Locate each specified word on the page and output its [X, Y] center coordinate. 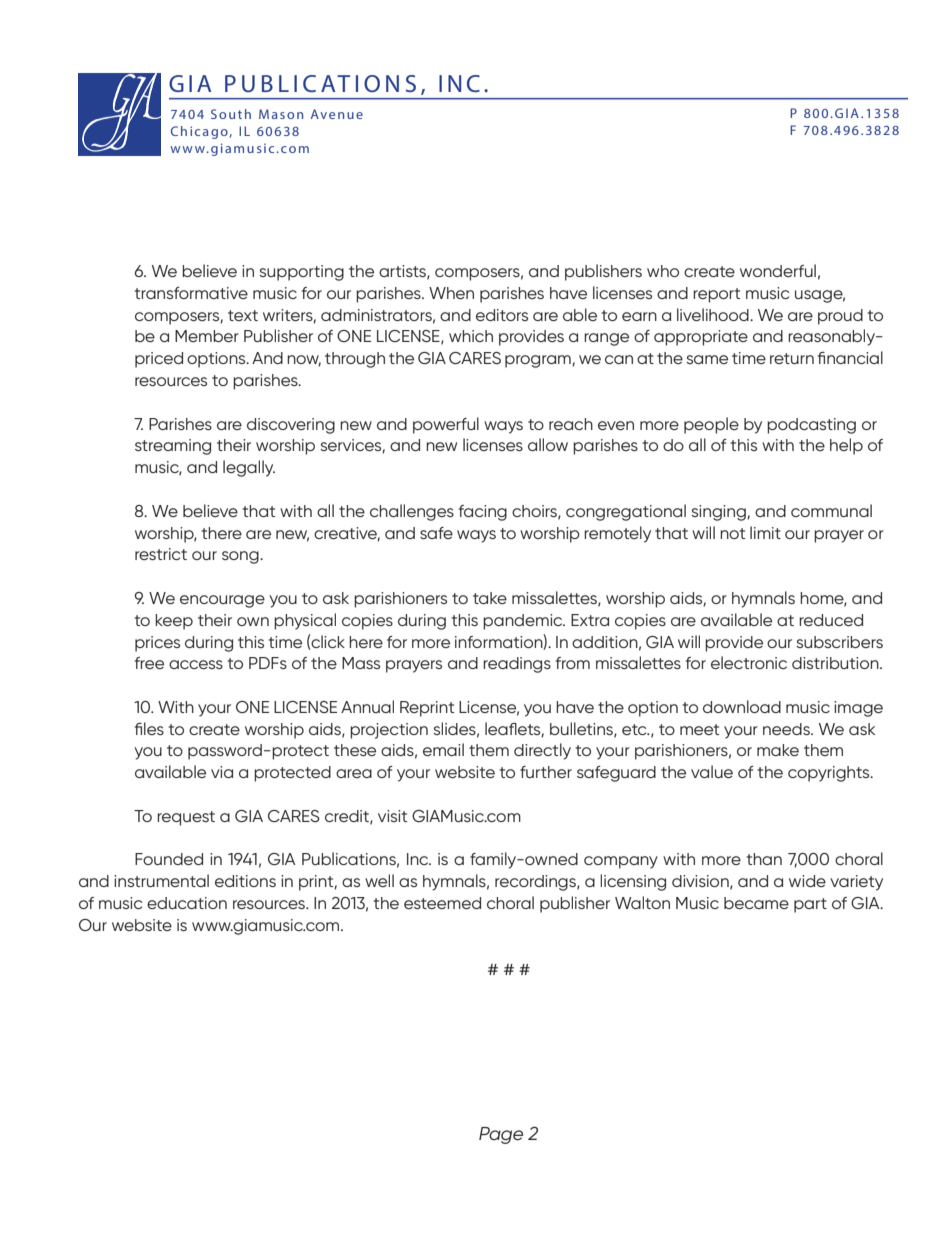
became [756, 903]
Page [501, 1135]
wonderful [778, 270]
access [196, 664]
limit [765, 532]
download [742, 706]
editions [245, 881]
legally [249, 468]
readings [517, 665]
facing [483, 513]
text [243, 315]
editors [502, 315]
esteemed [442, 903]
